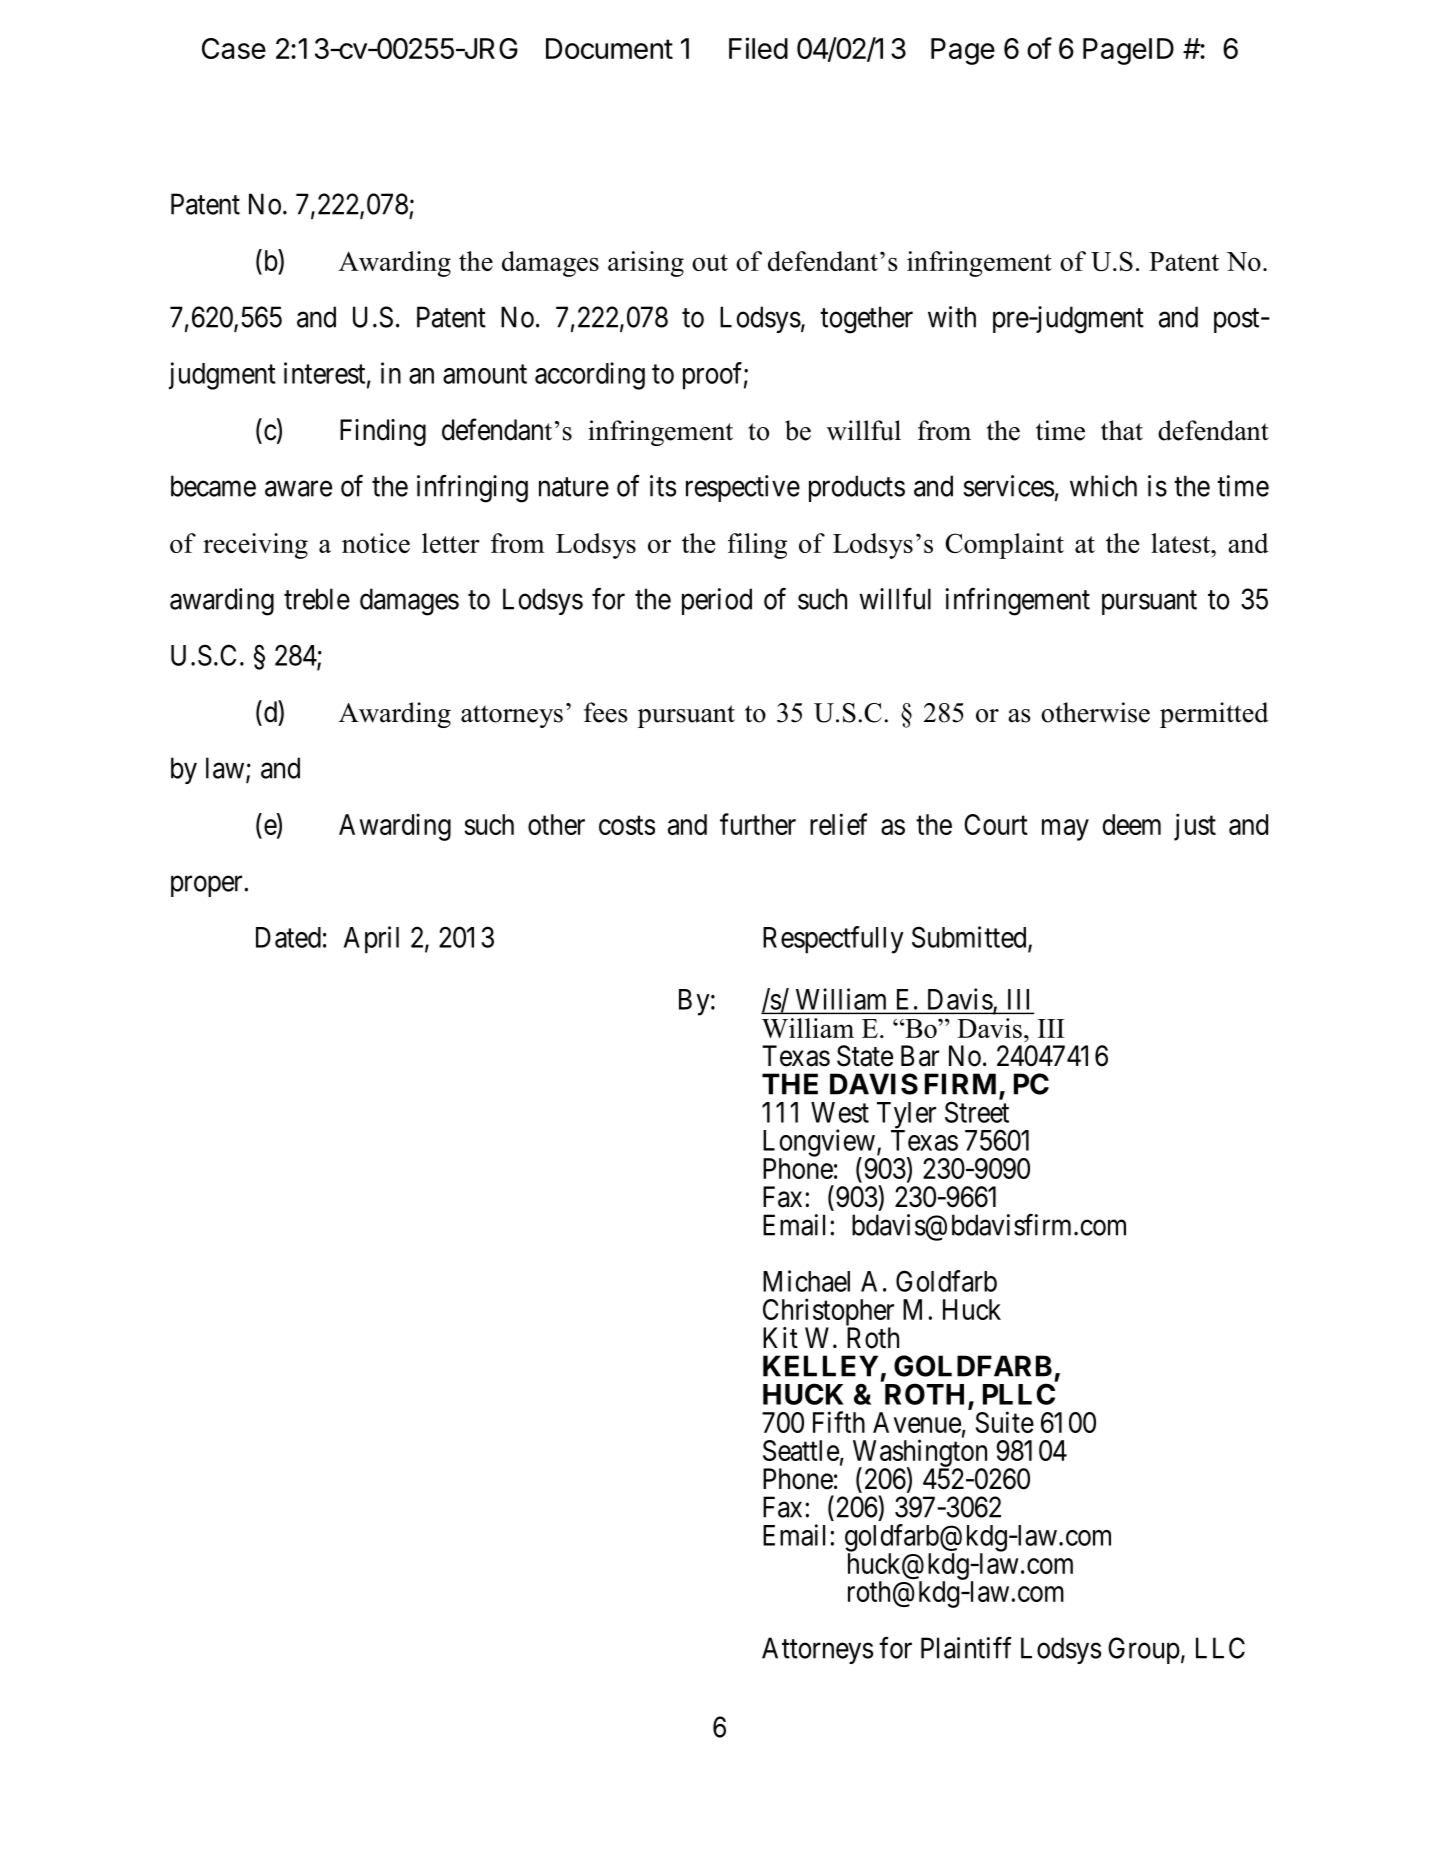  I want to click on April, so click(371, 940).
